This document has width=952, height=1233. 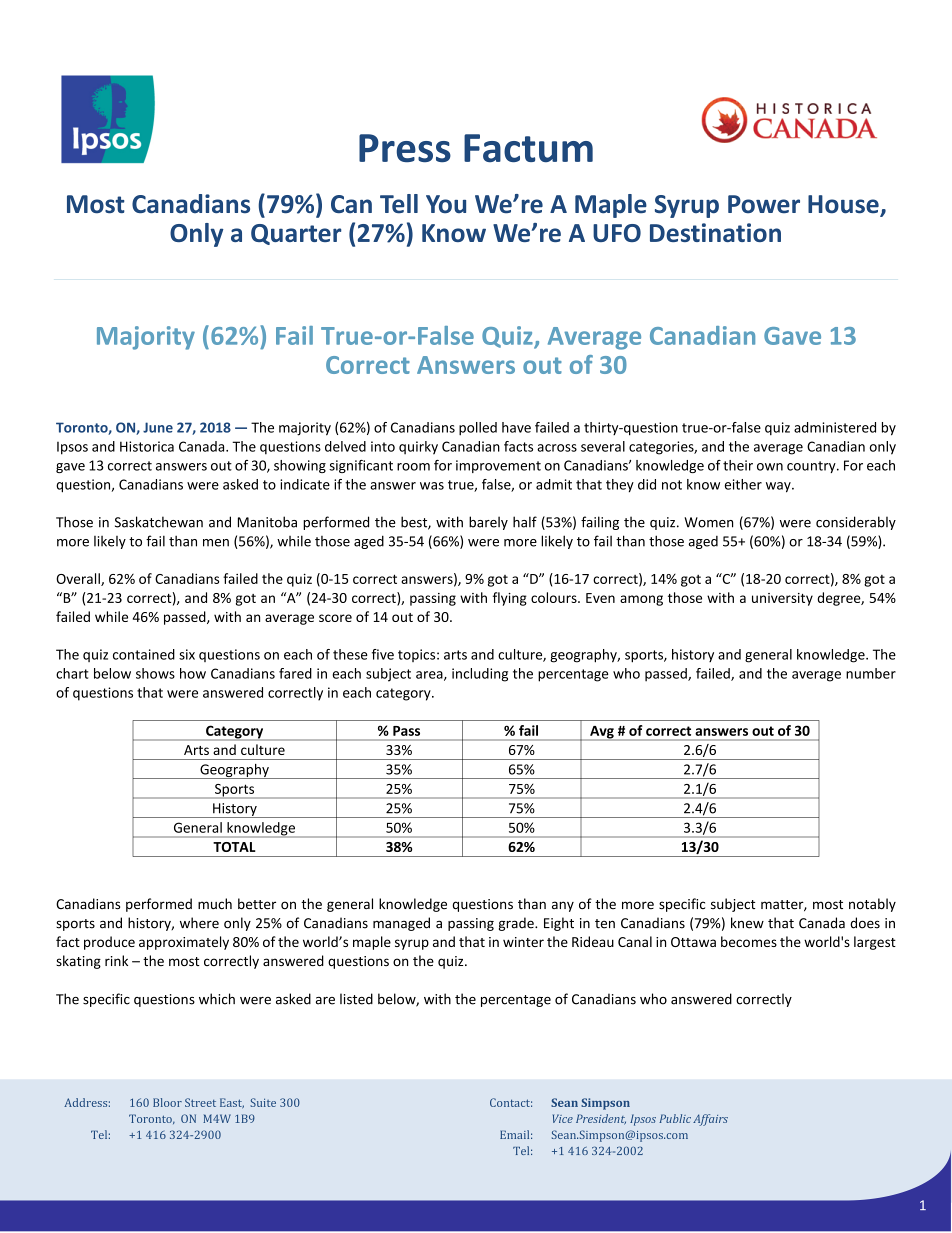 I want to click on six, so click(x=187, y=654).
